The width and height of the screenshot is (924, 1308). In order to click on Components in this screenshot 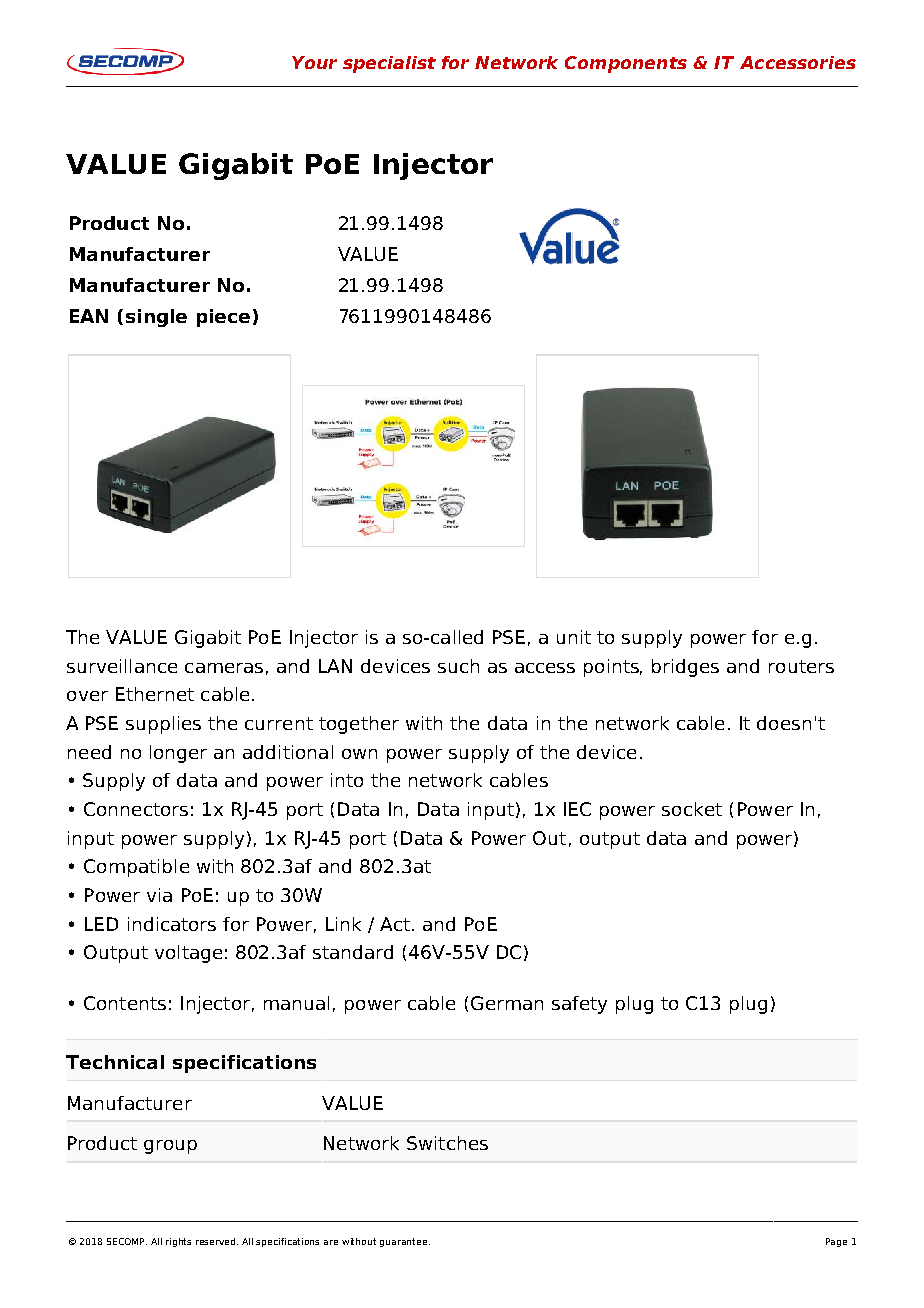, I will do `click(626, 64)`.
